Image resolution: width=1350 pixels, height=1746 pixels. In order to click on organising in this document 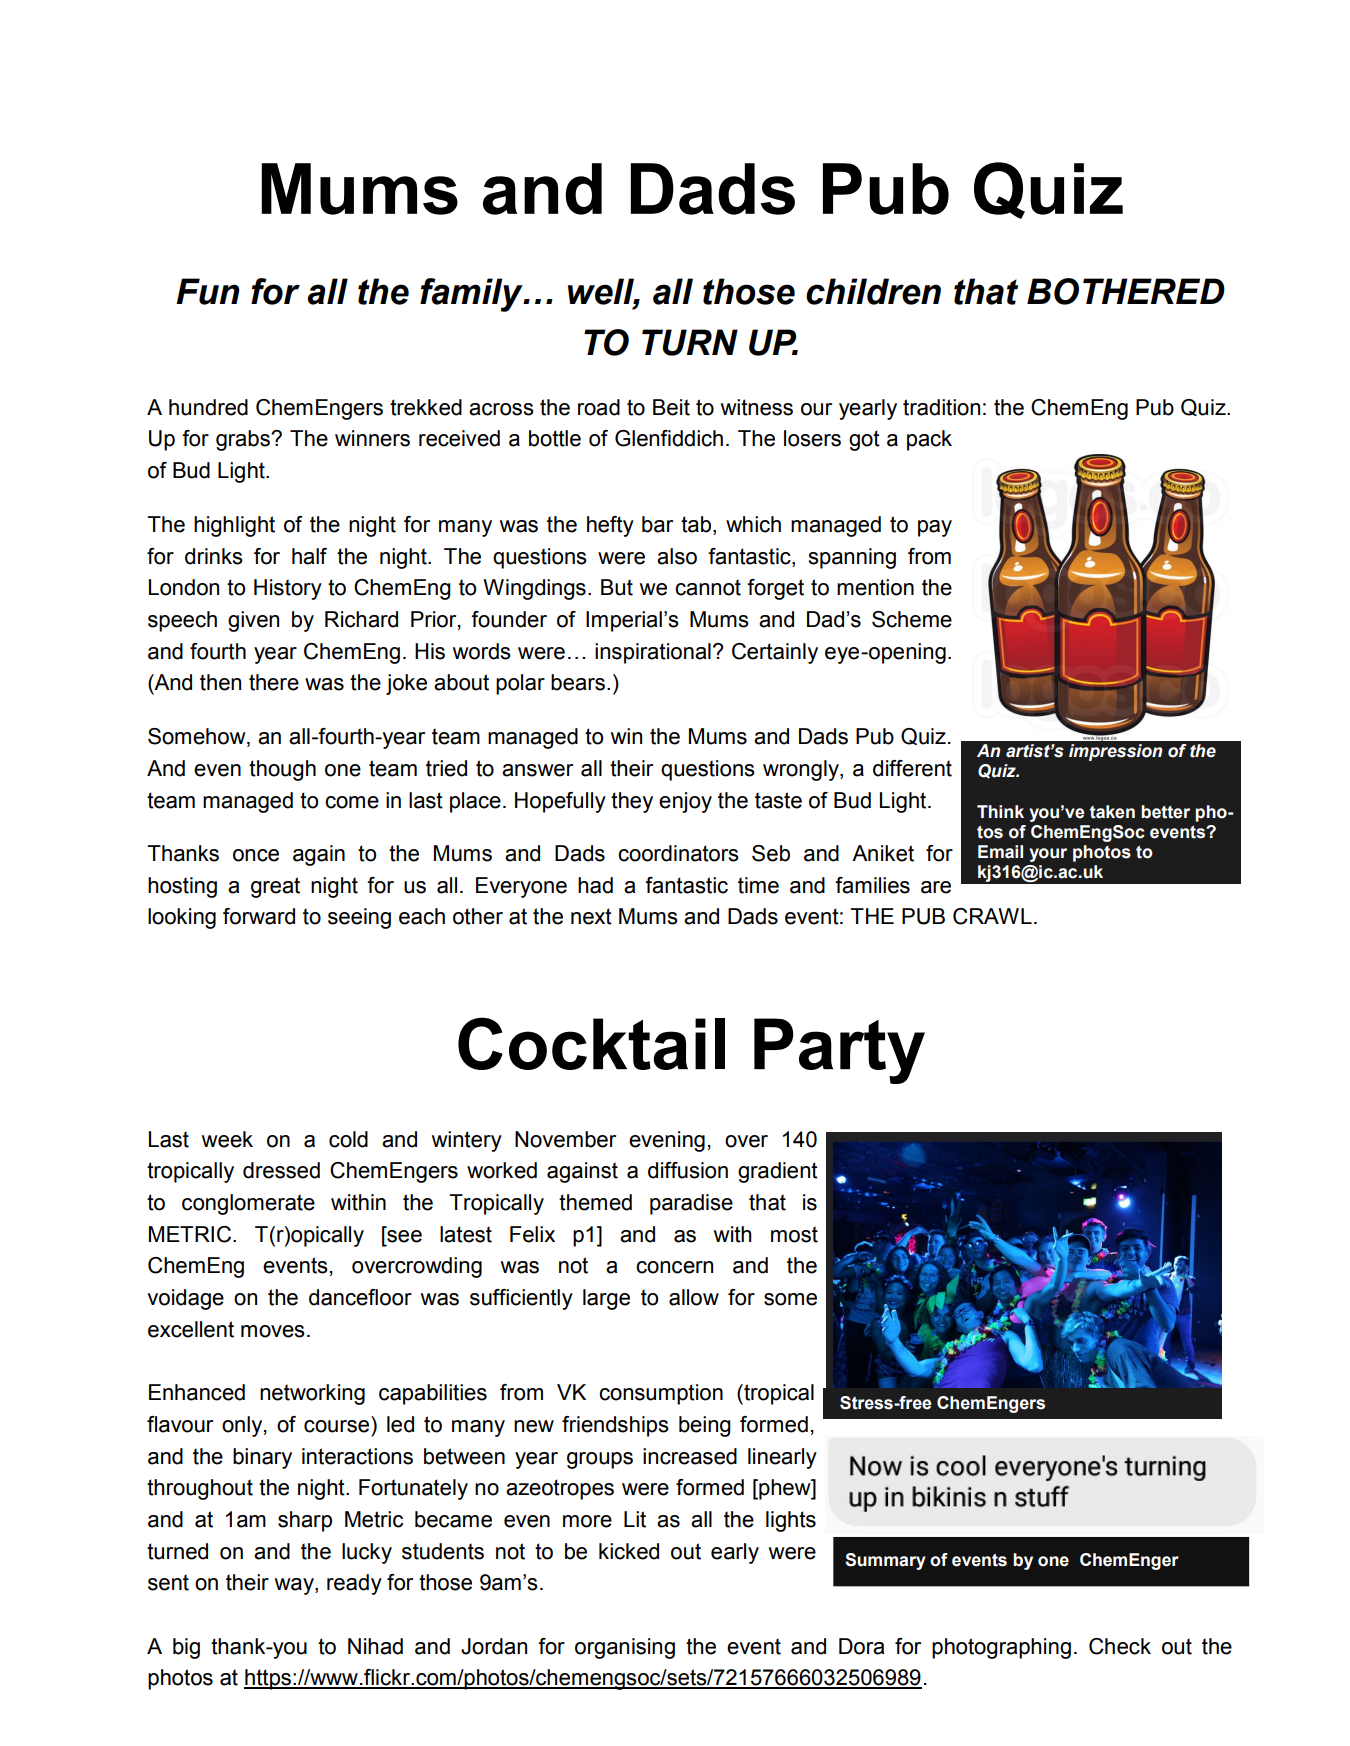, I will do `click(625, 1648)`.
